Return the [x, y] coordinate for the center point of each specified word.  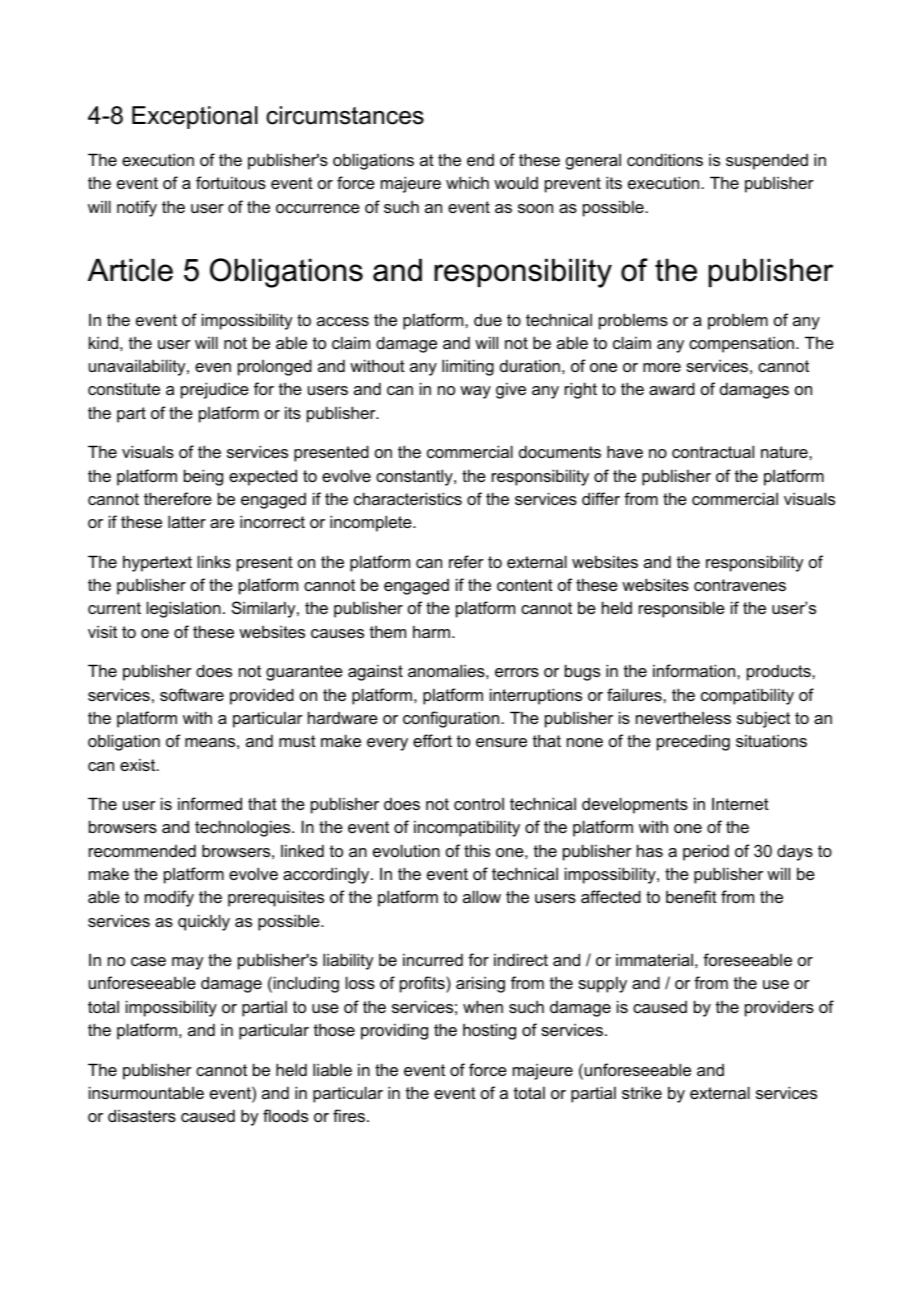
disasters [142, 1115]
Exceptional [195, 117]
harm [431, 631]
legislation [184, 609]
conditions [665, 159]
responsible [682, 609]
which [467, 182]
